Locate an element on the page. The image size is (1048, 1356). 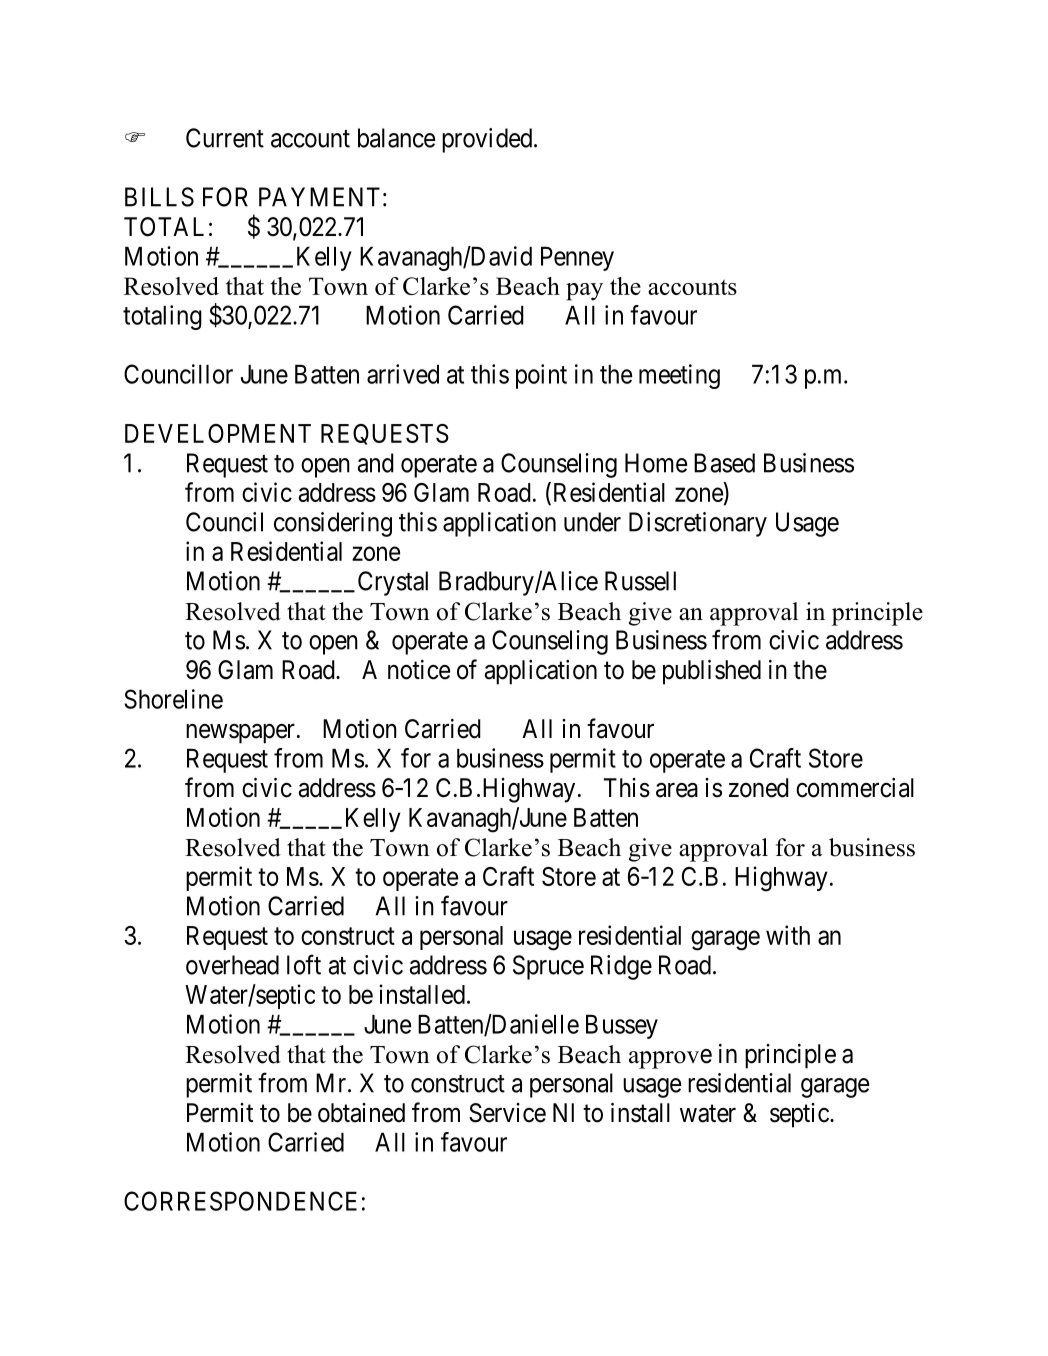
provided is located at coordinates (487, 140).
